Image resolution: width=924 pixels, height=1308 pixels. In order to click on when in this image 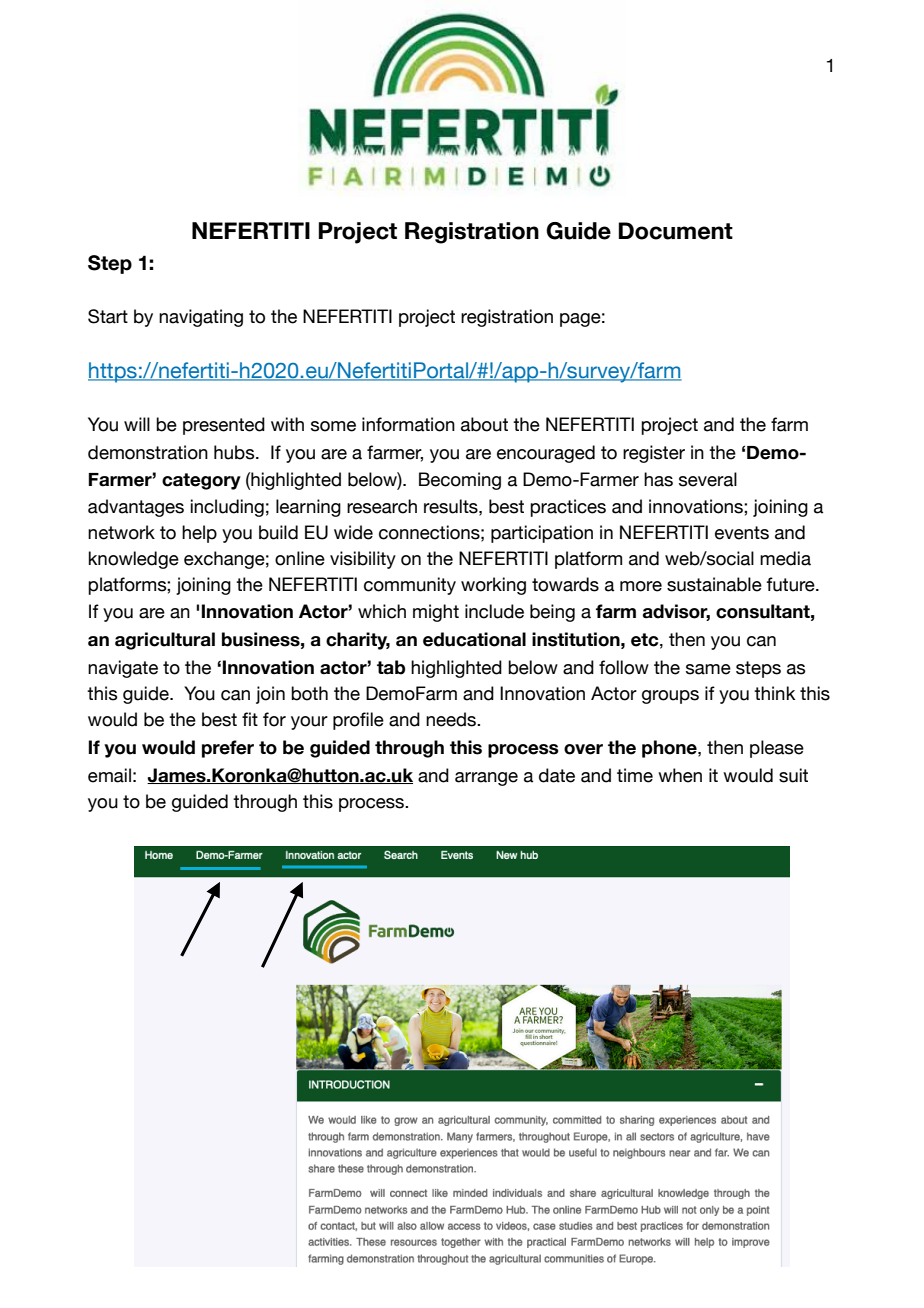, I will do `click(680, 775)`.
